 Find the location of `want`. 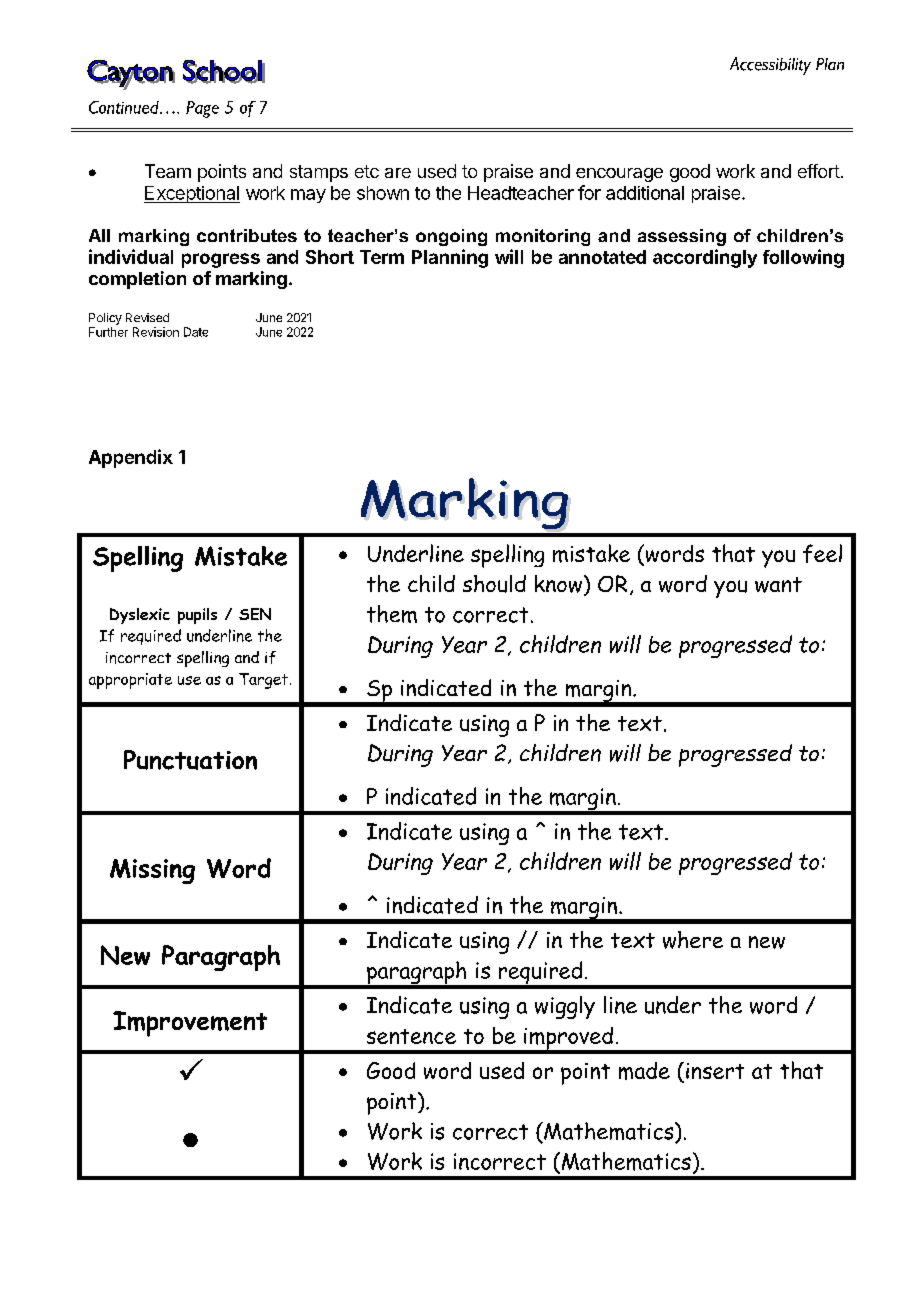

want is located at coordinates (778, 585).
